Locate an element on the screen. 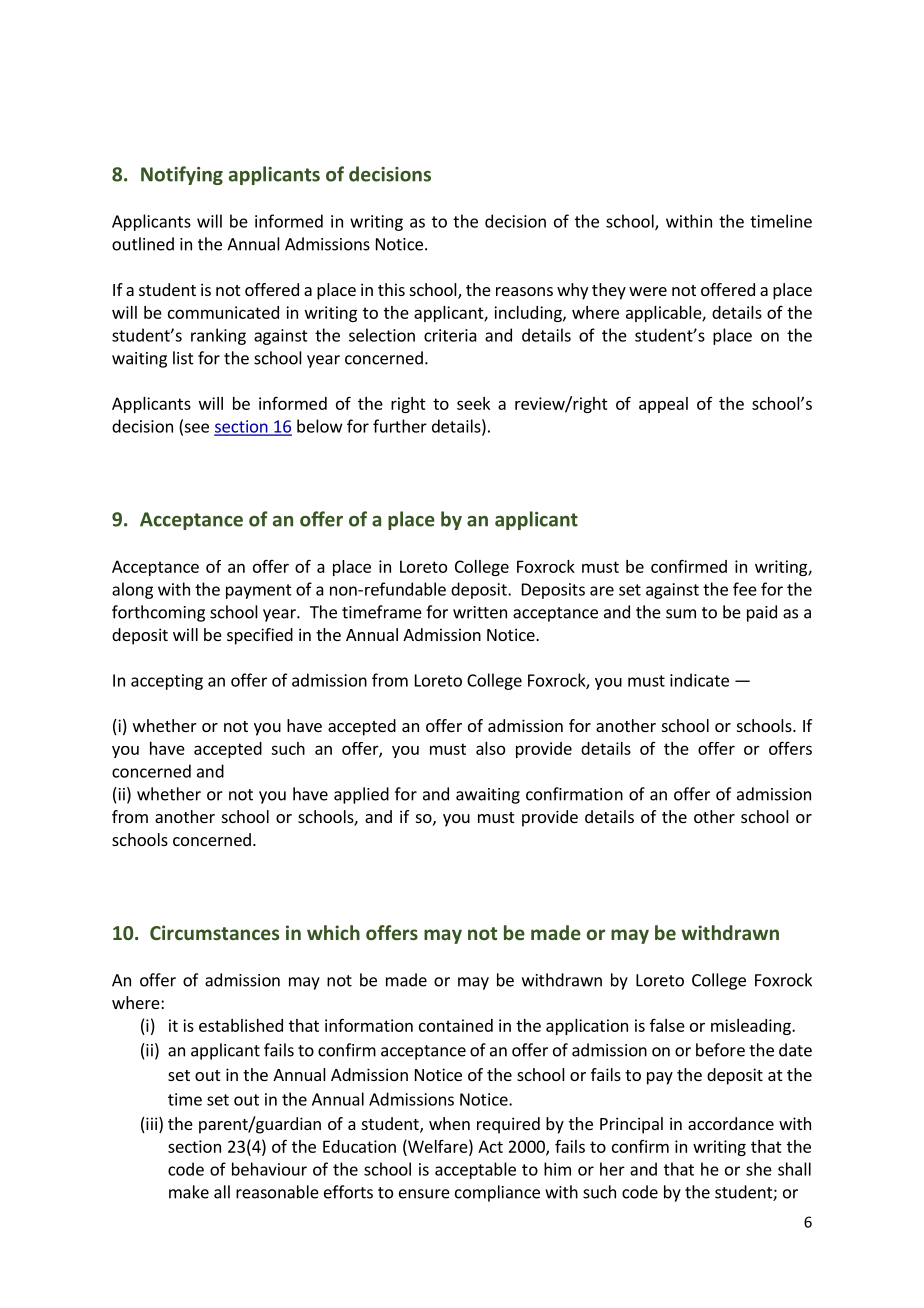 This screenshot has height=1308, width=924. Notifying is located at coordinates (182, 175).
